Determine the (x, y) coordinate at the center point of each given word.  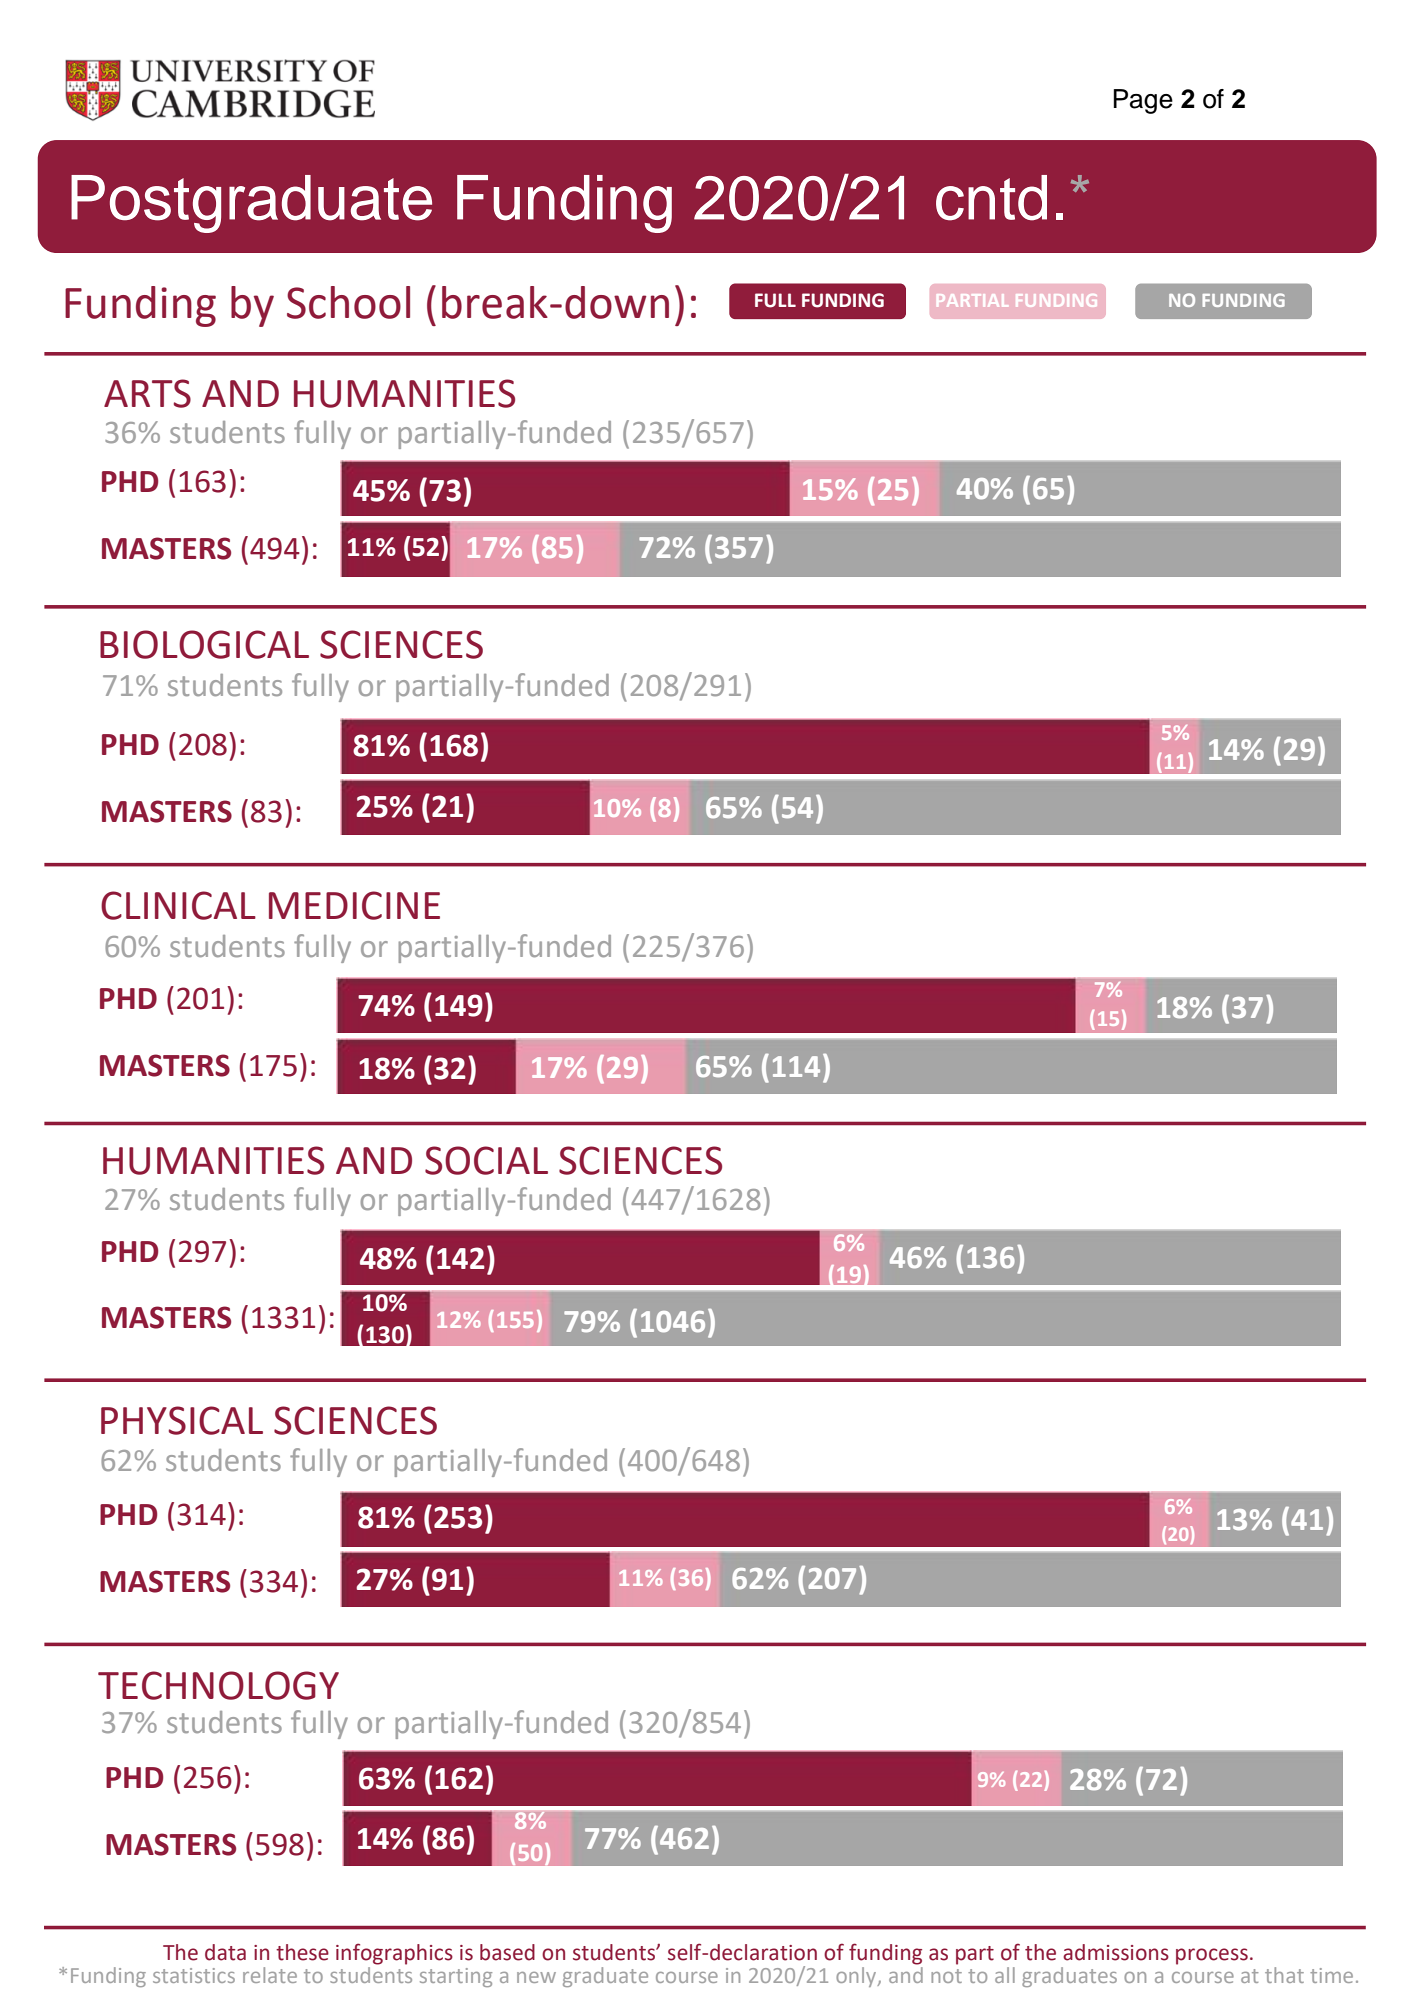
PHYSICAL (182, 1420)
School (348, 302)
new (536, 1977)
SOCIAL (486, 1160)
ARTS (147, 393)
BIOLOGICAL (204, 644)
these (302, 1952)
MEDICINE (354, 905)
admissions (1116, 1952)
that (1284, 1975)
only (857, 1977)
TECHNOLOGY (218, 1685)
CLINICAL (178, 905)
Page (1143, 101)
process (1212, 1956)
